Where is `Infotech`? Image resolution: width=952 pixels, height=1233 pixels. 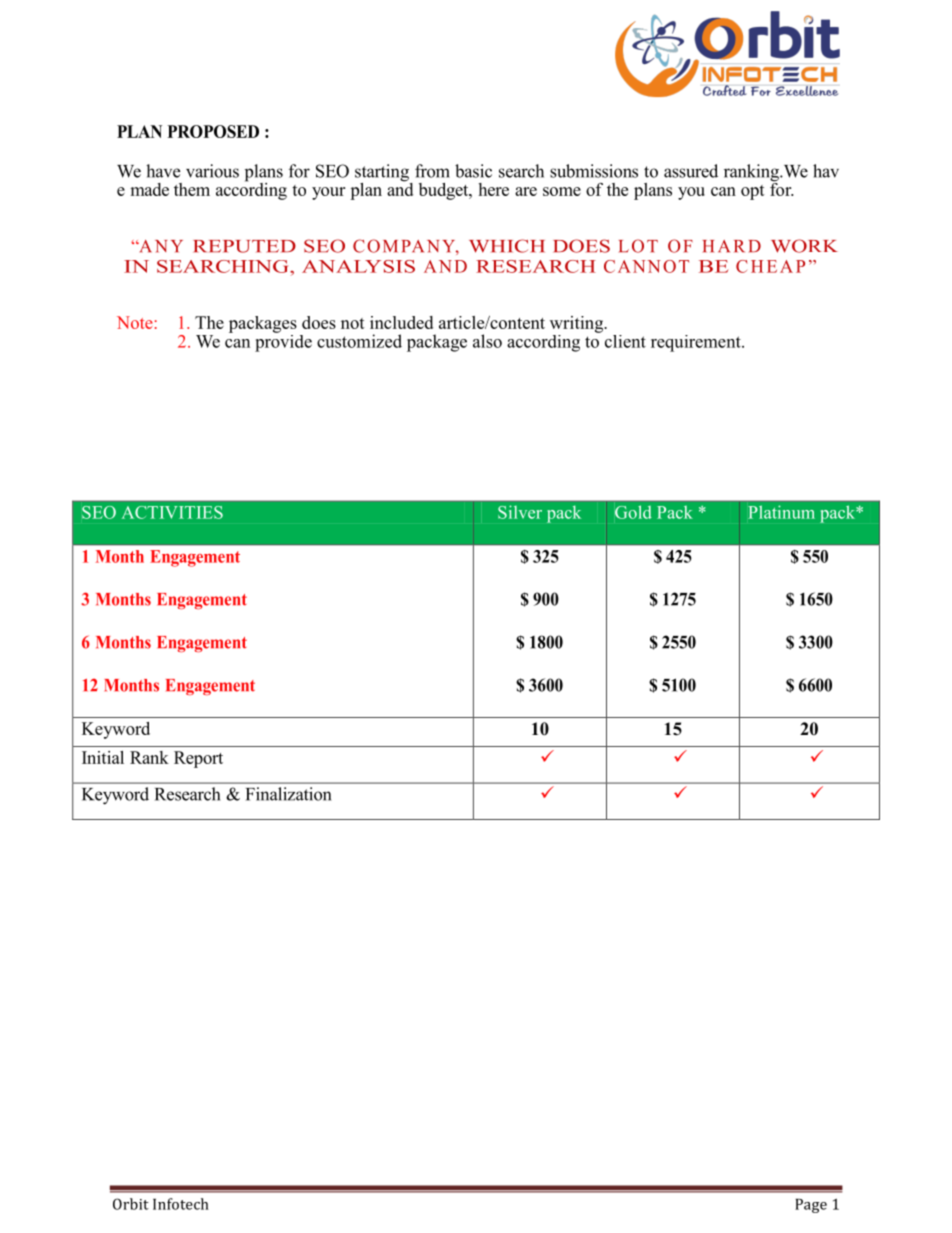 Infotech is located at coordinates (181, 1204).
